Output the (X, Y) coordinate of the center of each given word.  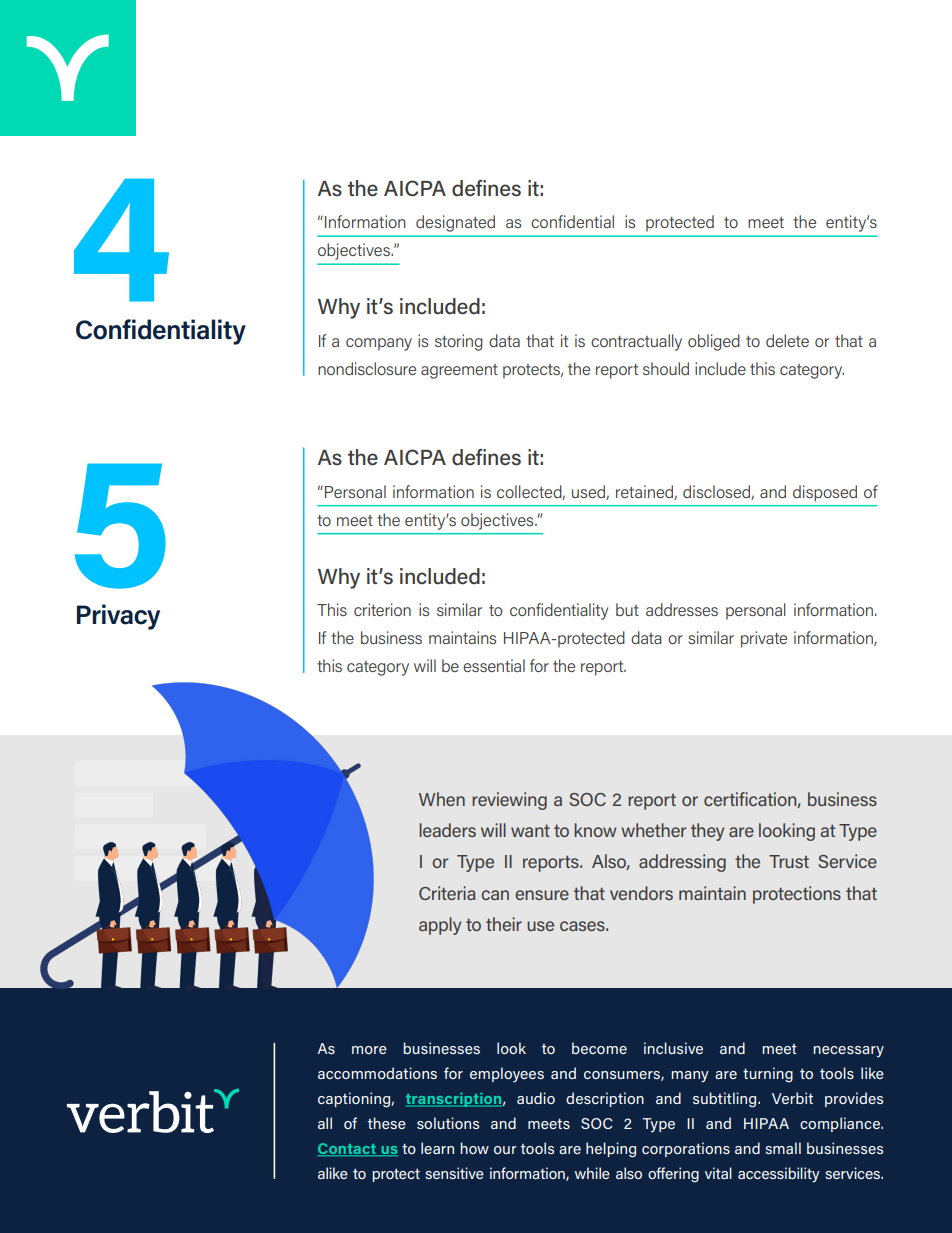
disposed (825, 493)
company (379, 344)
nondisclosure (367, 368)
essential (494, 665)
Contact (348, 1149)
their (504, 924)
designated (455, 223)
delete (787, 340)
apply (440, 926)
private (764, 639)
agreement (459, 371)
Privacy (118, 617)
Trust (789, 861)
